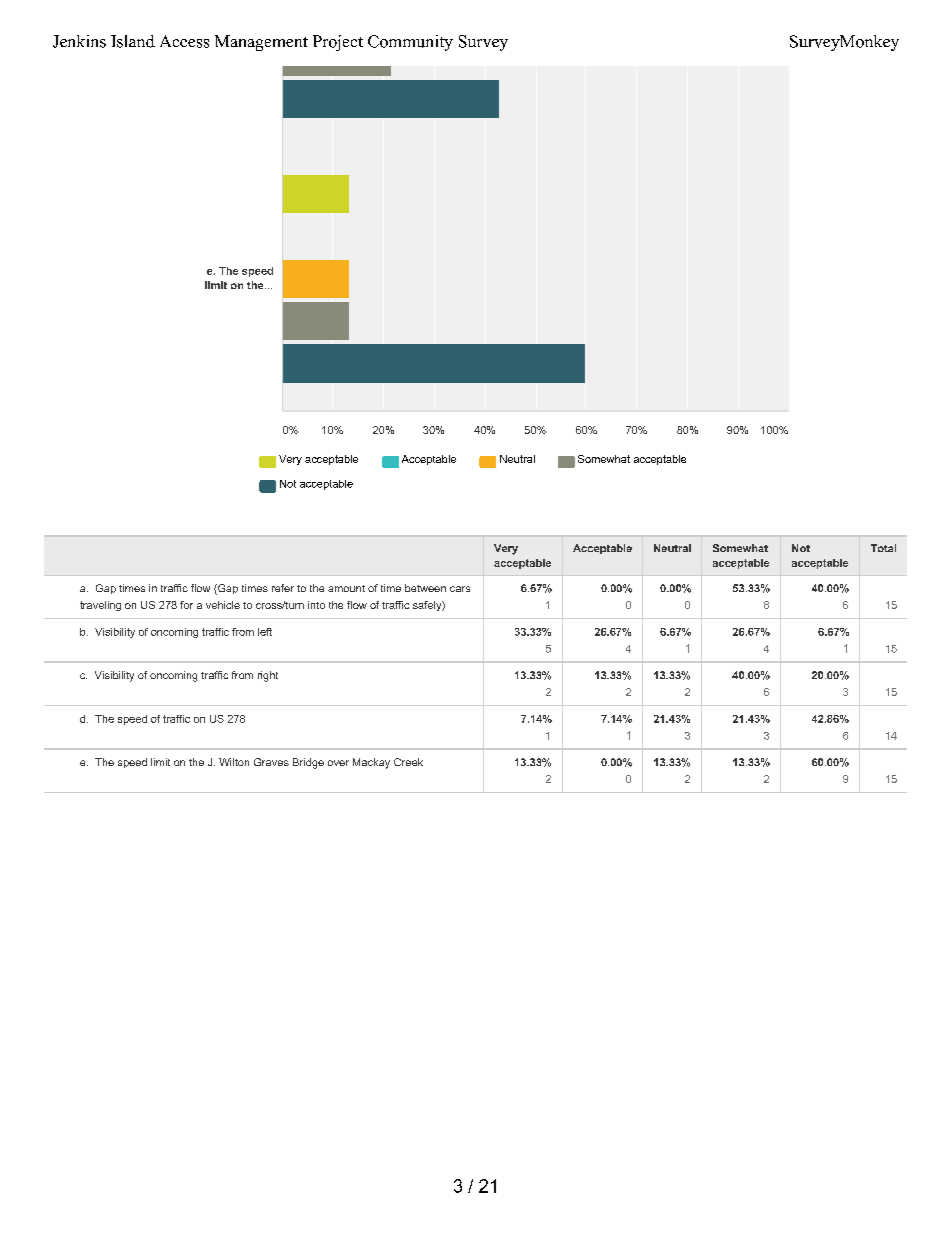 This image has height=1233, width=952. What do you see at coordinates (425, 588) in the image?
I see `between` at bounding box center [425, 588].
